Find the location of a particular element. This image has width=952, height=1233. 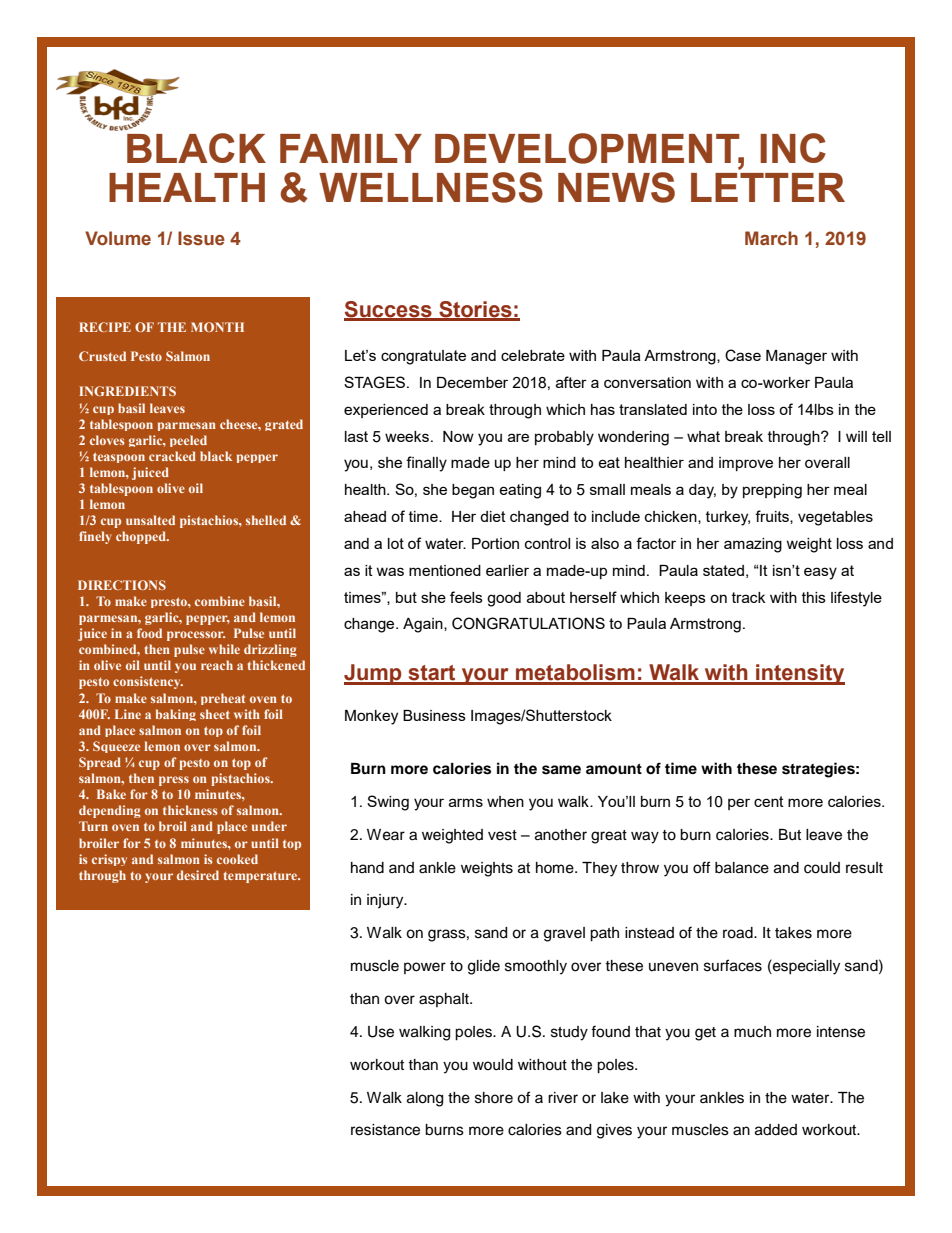

LETTER is located at coordinates (768, 187).
